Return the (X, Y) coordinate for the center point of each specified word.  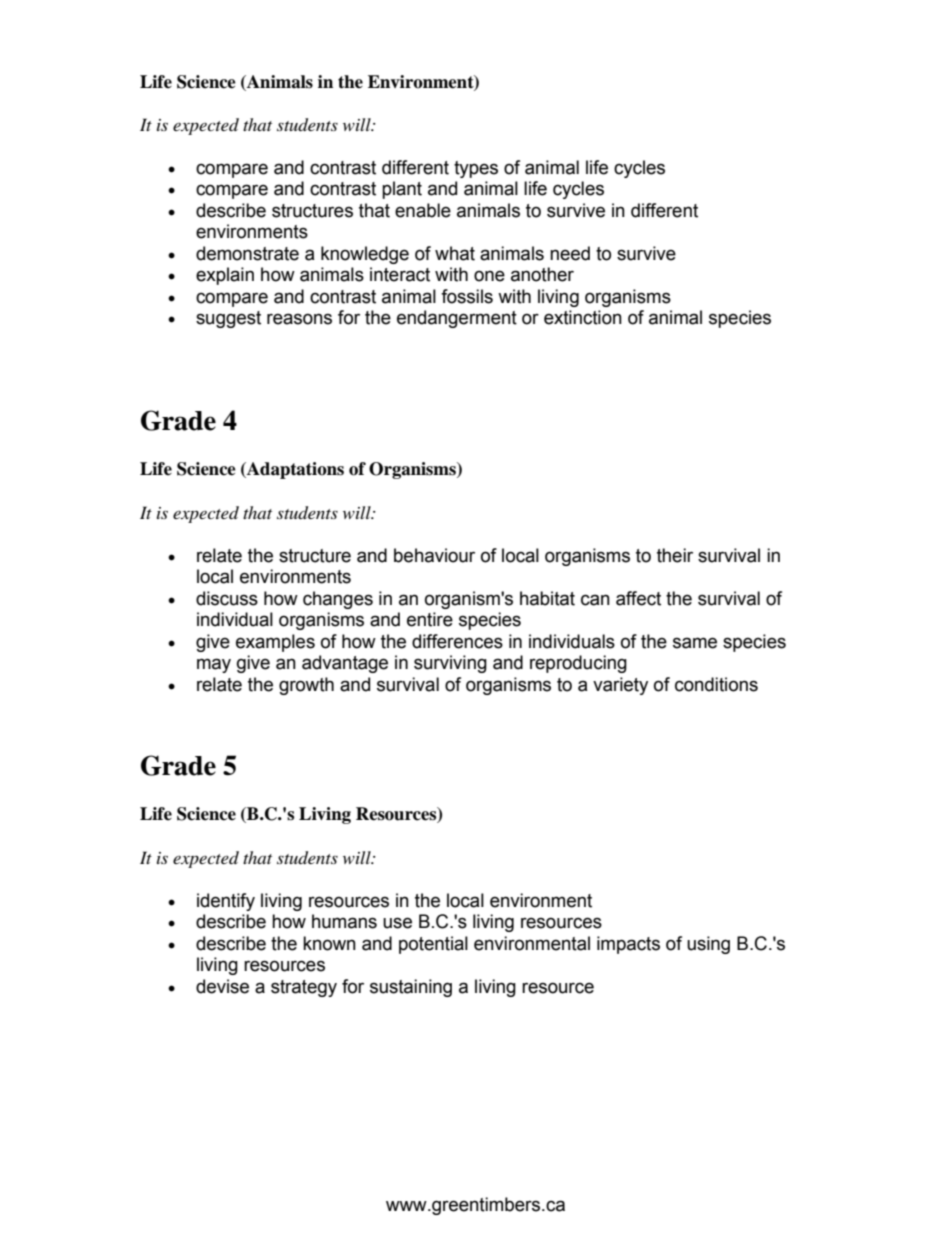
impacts (628, 945)
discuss (227, 598)
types (476, 169)
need (570, 253)
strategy (304, 988)
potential (433, 945)
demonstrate (247, 253)
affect (638, 598)
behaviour (434, 555)
